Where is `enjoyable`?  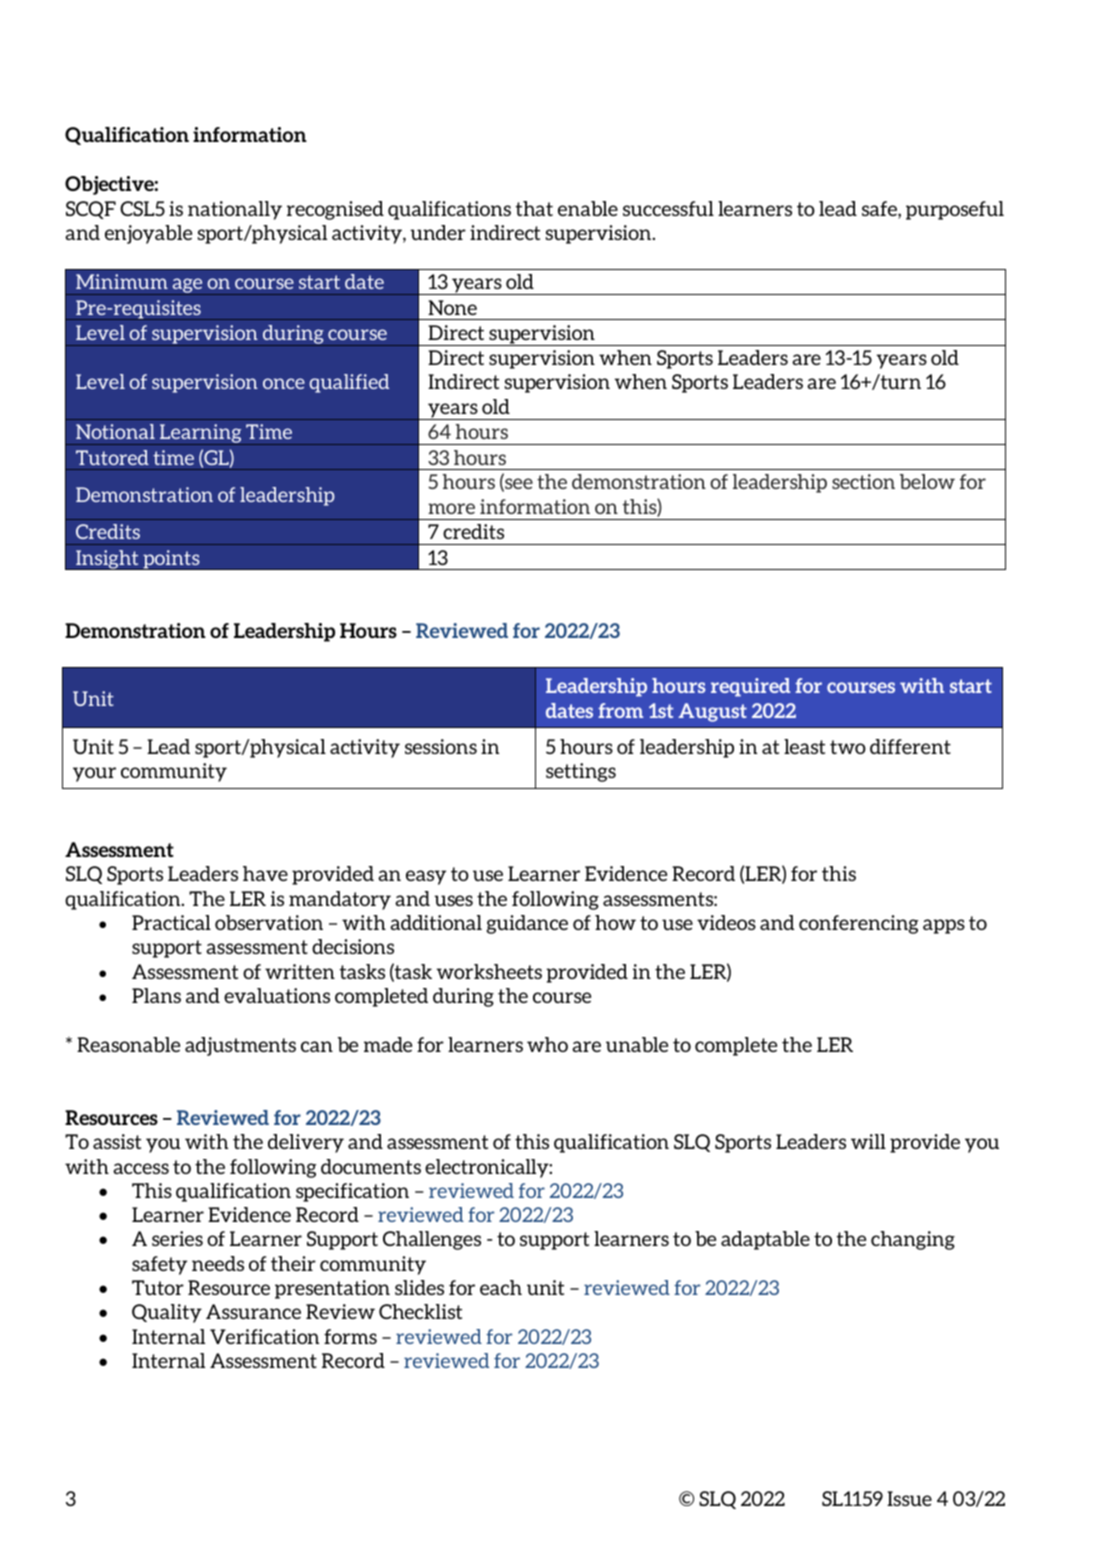
enjoyable is located at coordinates (148, 234).
